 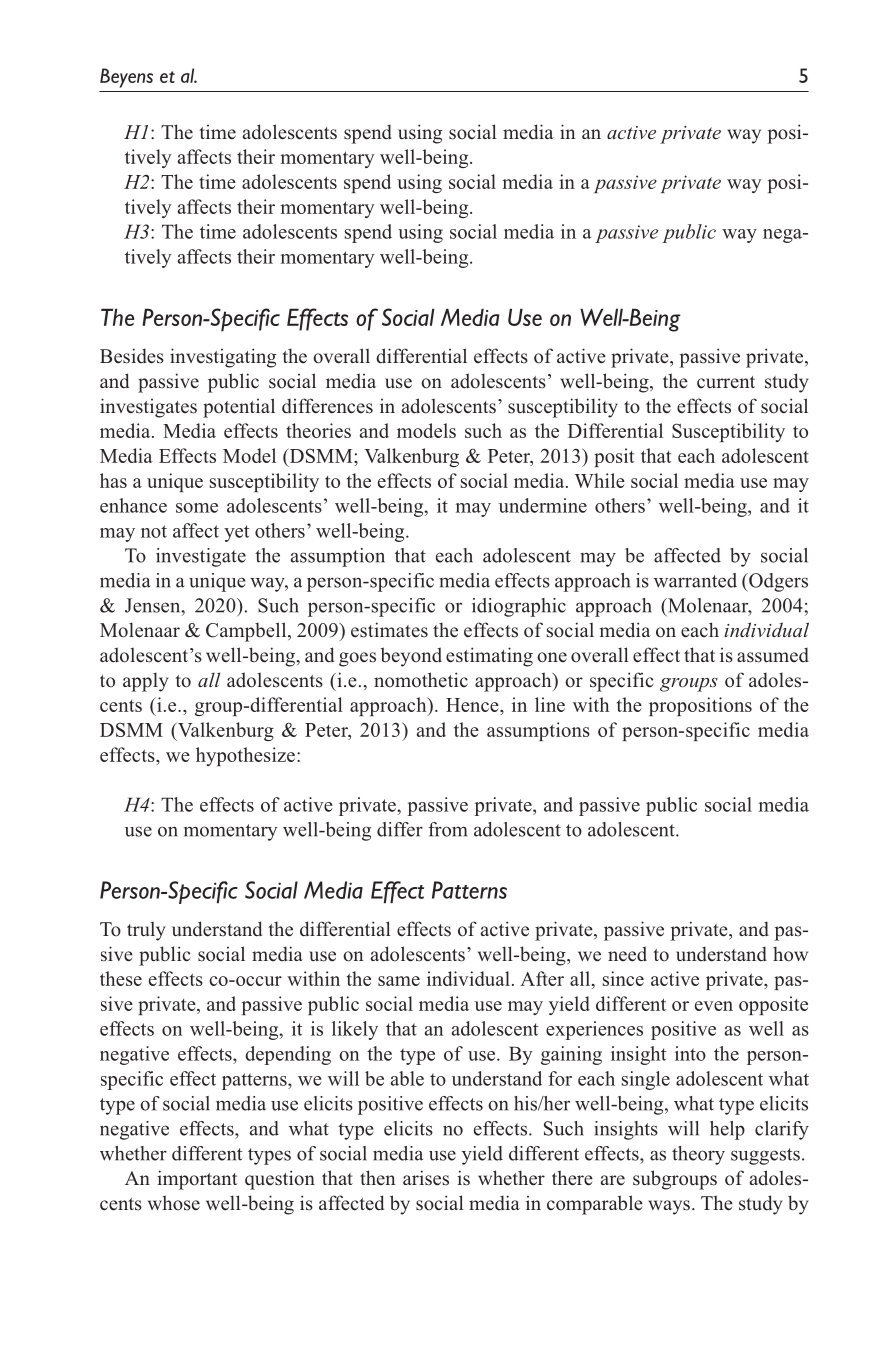 I want to click on theories, so click(x=318, y=430).
